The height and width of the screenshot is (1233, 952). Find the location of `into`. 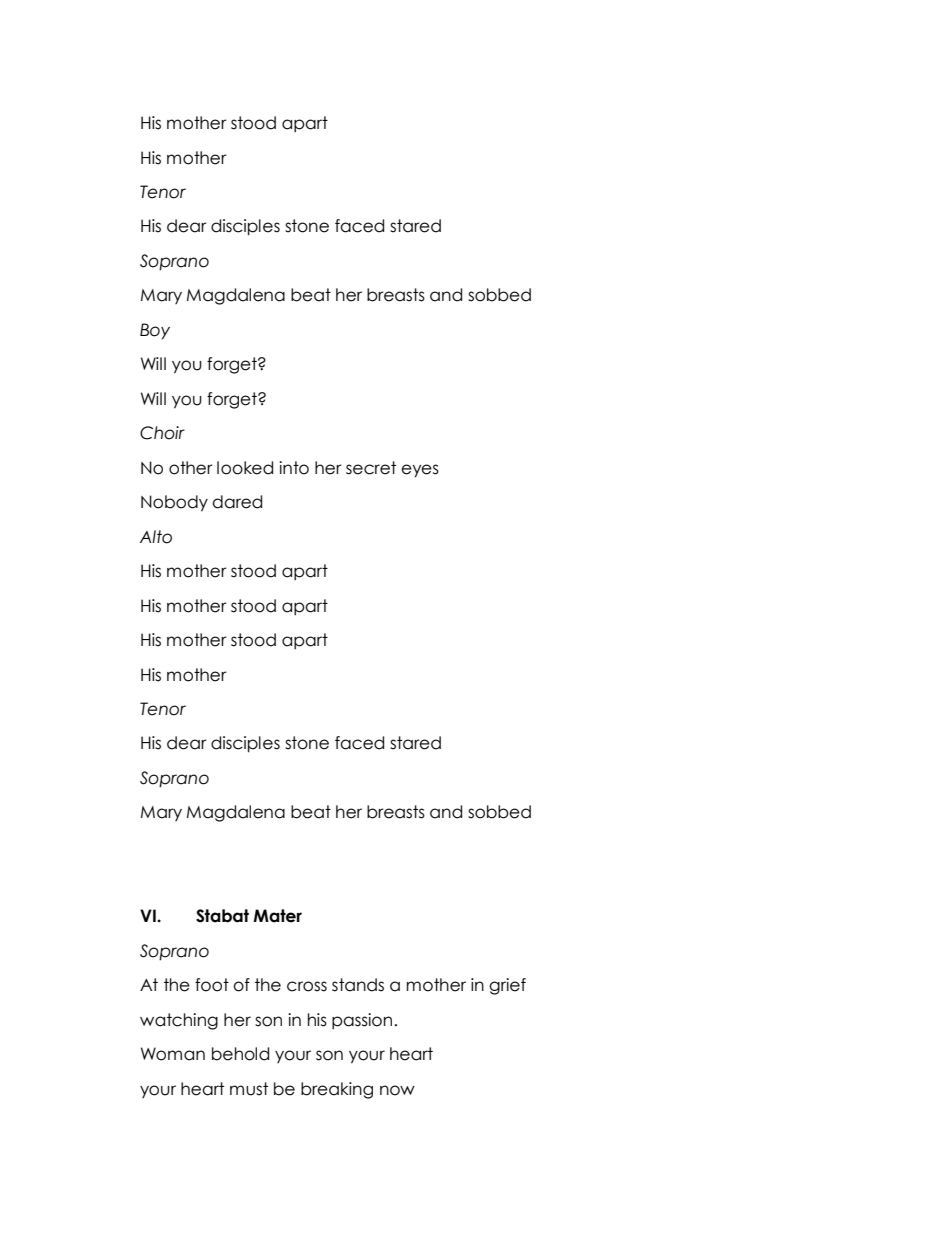

into is located at coordinates (294, 468).
